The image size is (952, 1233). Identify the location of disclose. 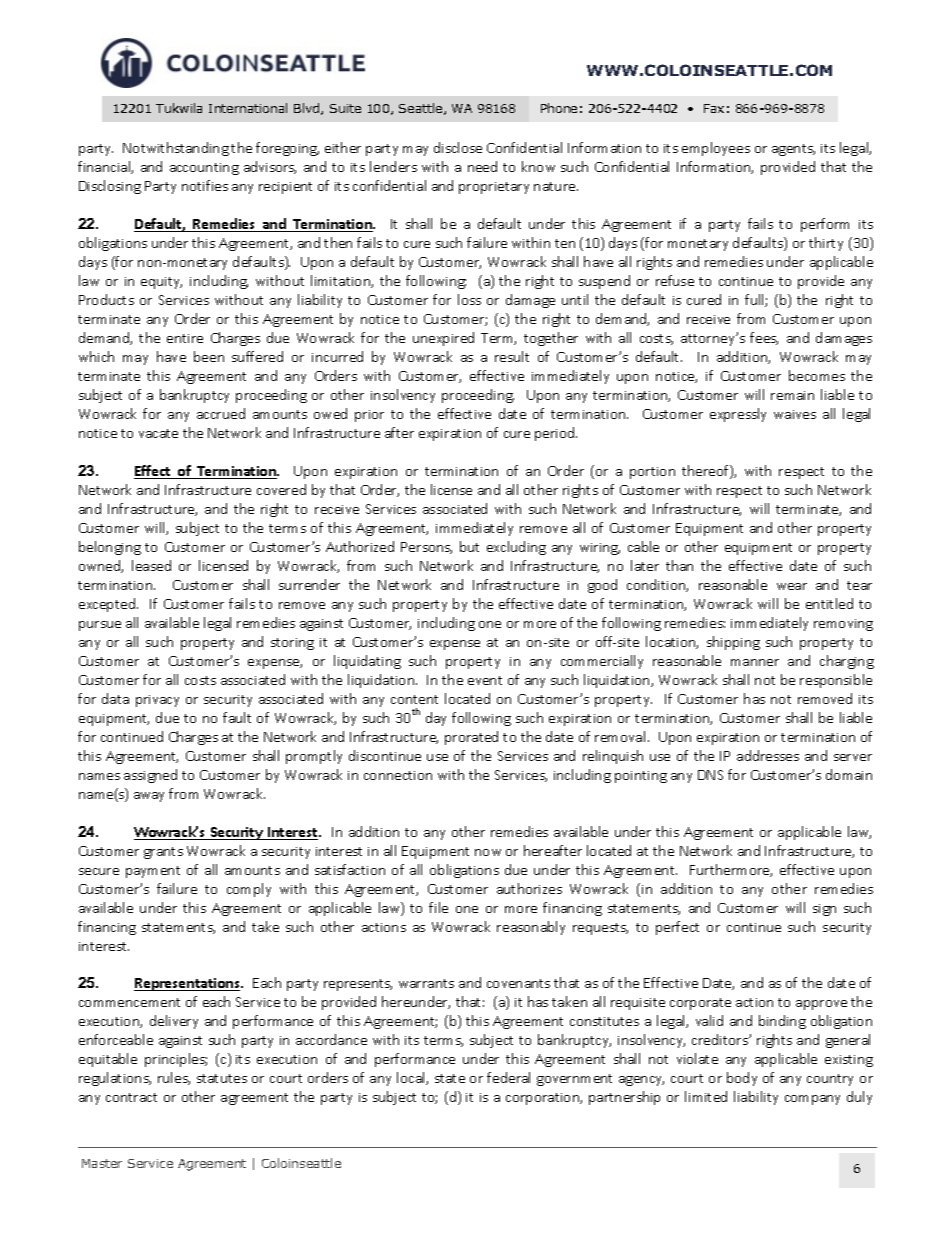
(458, 147).
